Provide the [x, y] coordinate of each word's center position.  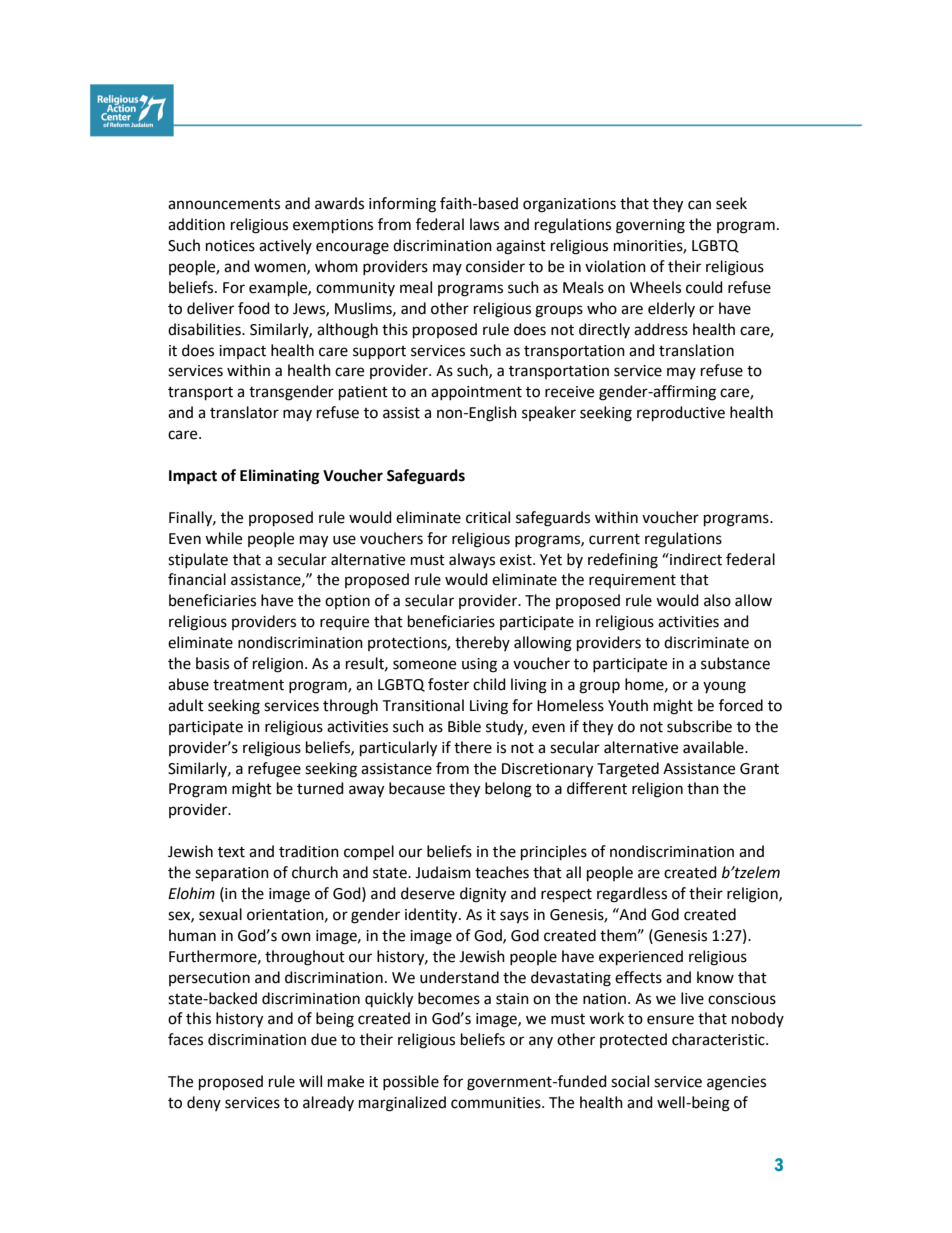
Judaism [443, 872]
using [479, 665]
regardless [632, 895]
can [699, 205]
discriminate [706, 642]
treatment [248, 685]
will [310, 1081]
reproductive [681, 414]
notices [230, 246]
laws [484, 224]
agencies [736, 1083]
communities [497, 1103]
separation [232, 874]
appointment [476, 393]
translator [244, 412]
